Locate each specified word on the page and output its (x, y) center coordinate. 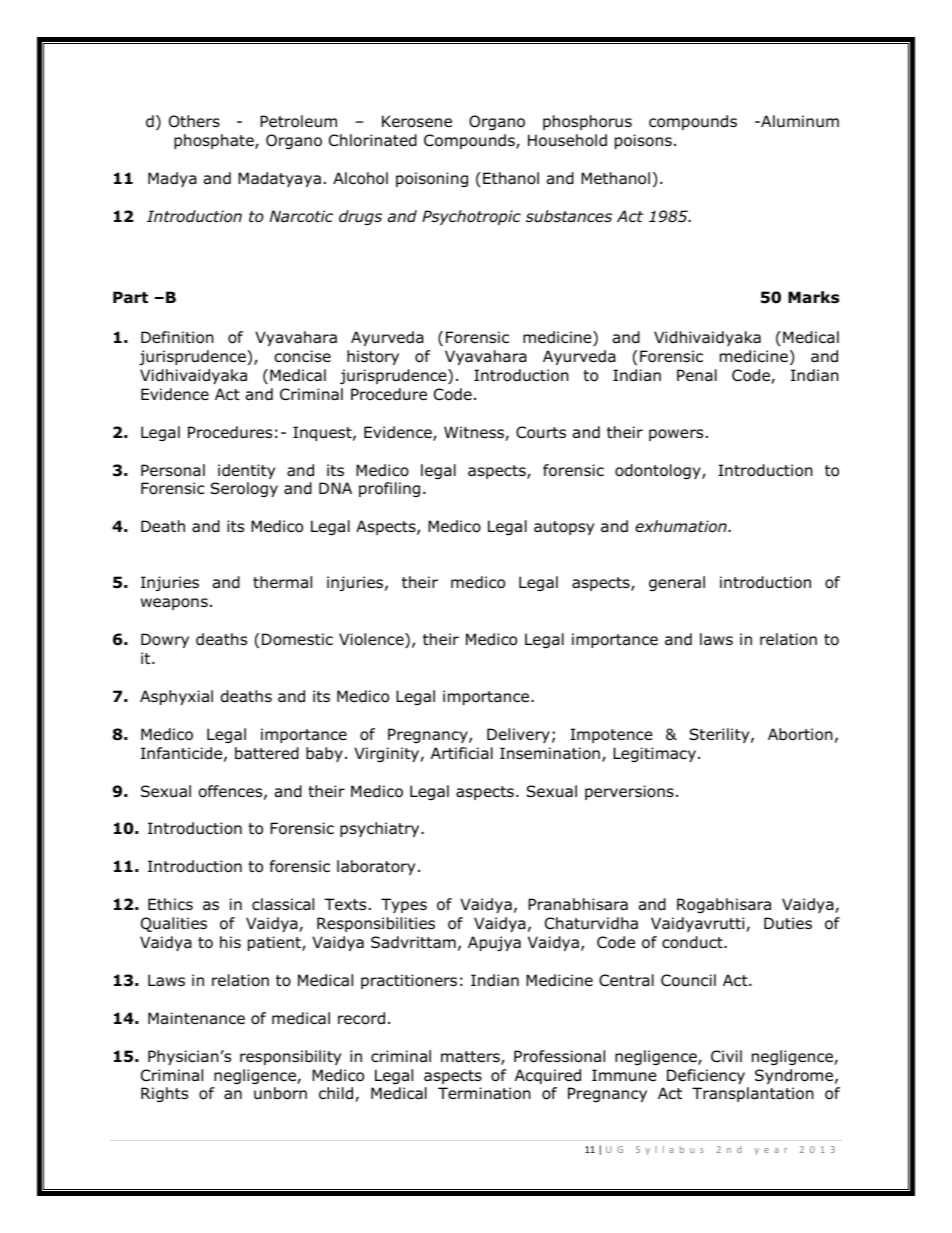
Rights (164, 1094)
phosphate (215, 141)
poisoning (432, 179)
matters (471, 1058)
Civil (726, 1056)
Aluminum (799, 121)
